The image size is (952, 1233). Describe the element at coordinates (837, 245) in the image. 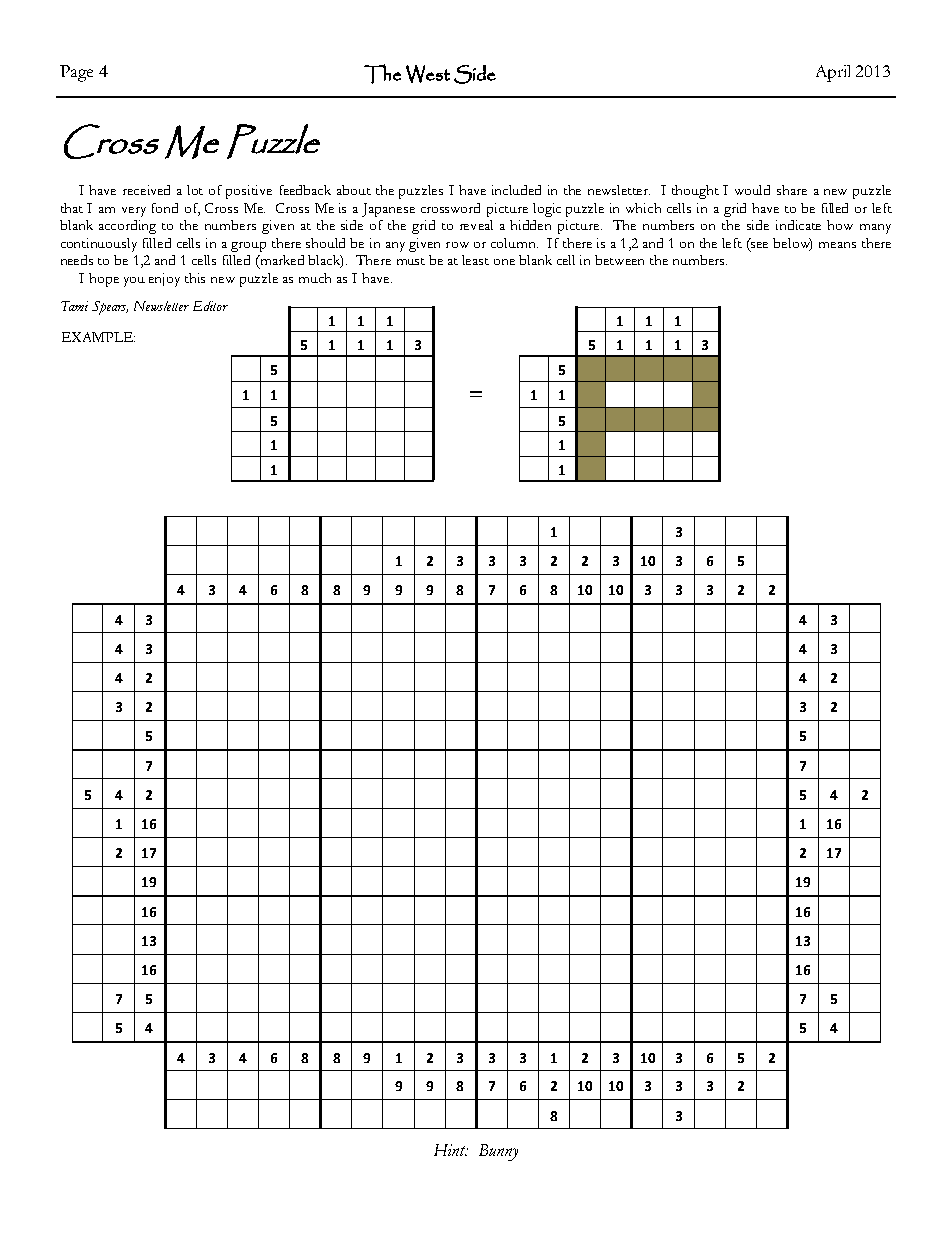

I see `means` at that location.
